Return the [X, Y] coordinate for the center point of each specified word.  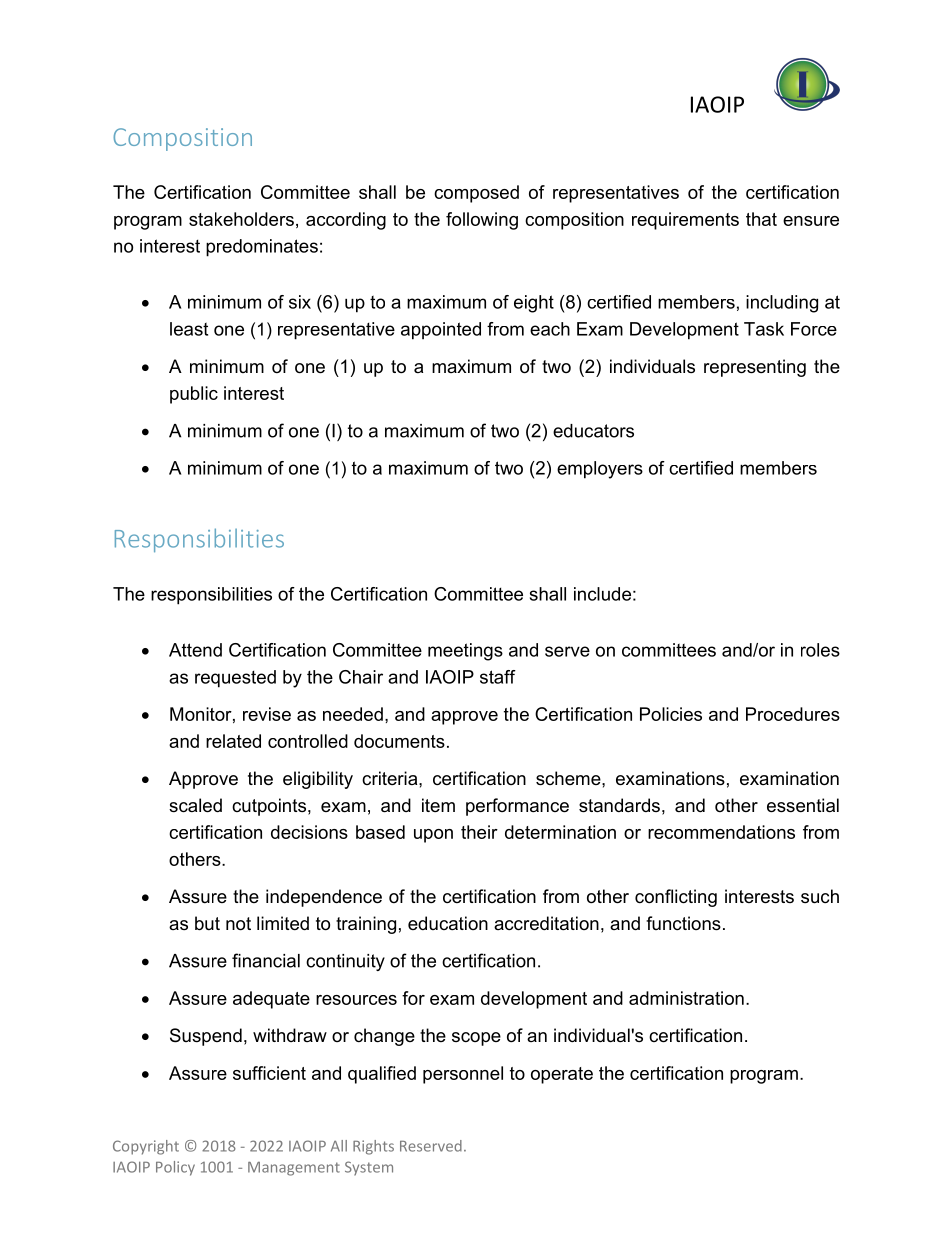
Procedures [793, 714]
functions [683, 923]
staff [498, 677]
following [482, 221]
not [238, 924]
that [761, 219]
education [448, 923]
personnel [463, 1075]
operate [562, 1075]
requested [235, 679]
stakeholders [241, 219]
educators [593, 431]
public [194, 395]
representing [755, 368]
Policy [175, 1168]
